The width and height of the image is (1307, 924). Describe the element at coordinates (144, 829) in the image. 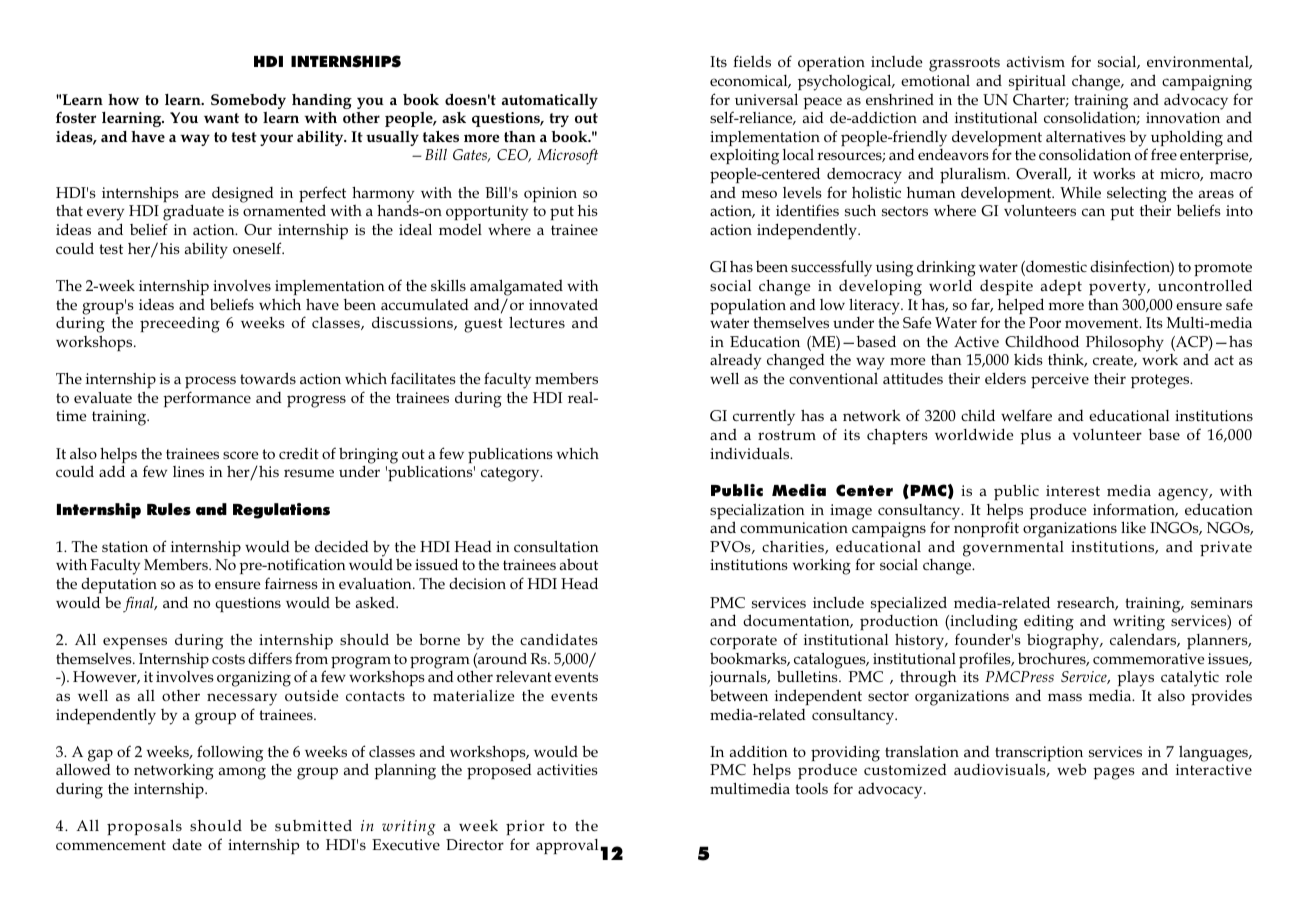

I see `proposals` at that location.
